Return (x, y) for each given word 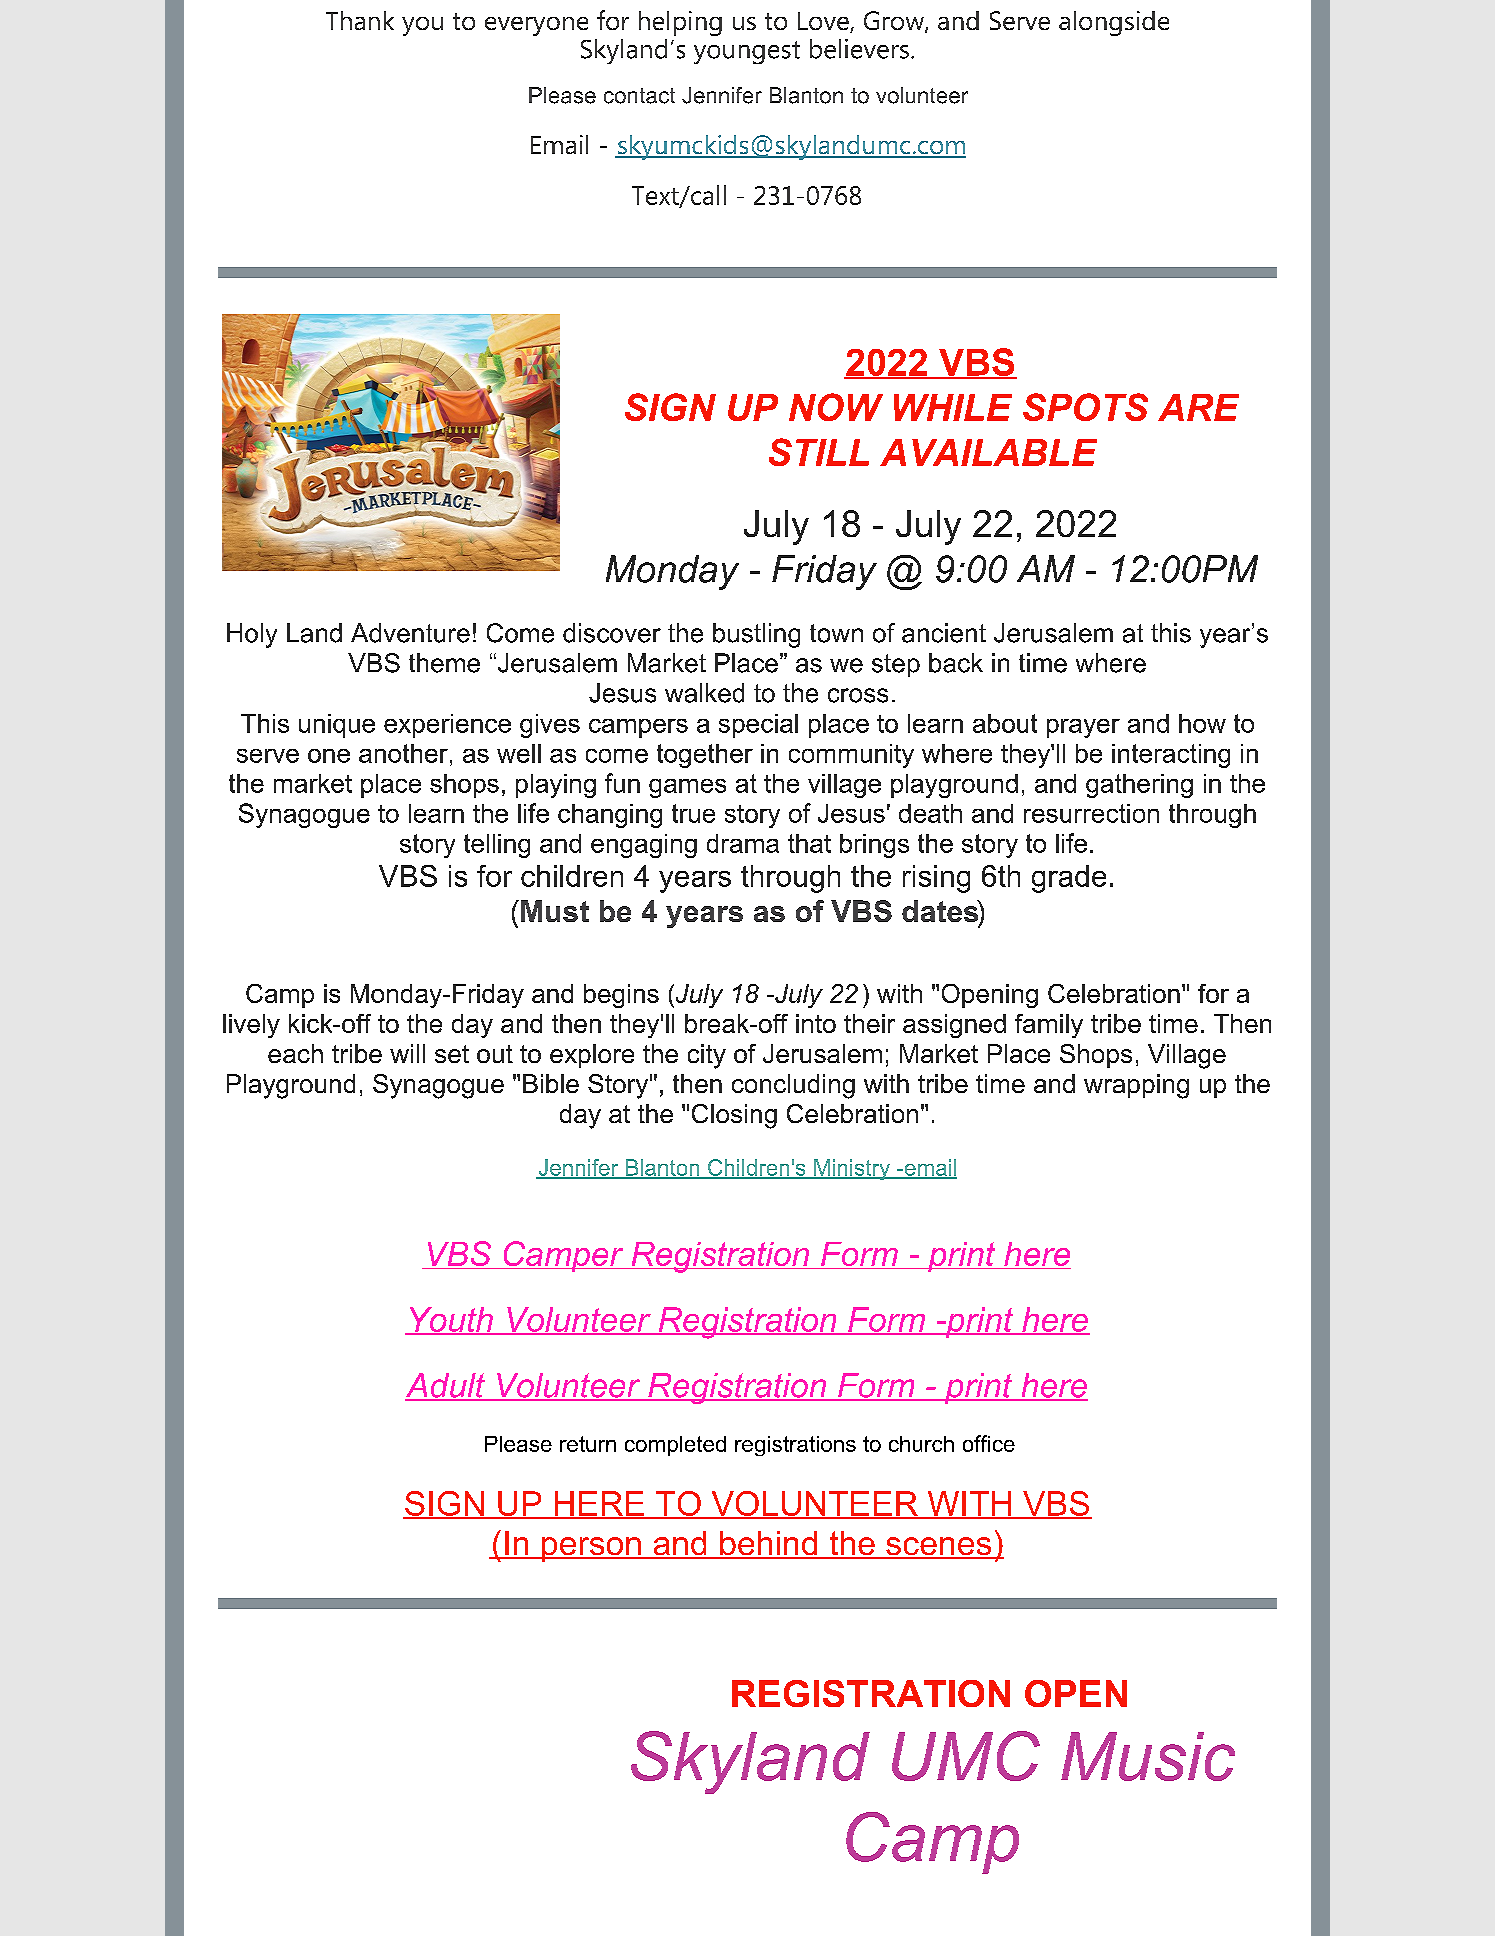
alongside (1114, 23)
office (989, 1443)
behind (769, 1544)
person (591, 1549)
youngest (747, 52)
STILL (819, 452)
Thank (360, 20)
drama (743, 843)
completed (675, 1446)
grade (1069, 879)
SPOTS (1085, 407)
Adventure (410, 633)
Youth (451, 1320)
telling (497, 846)
